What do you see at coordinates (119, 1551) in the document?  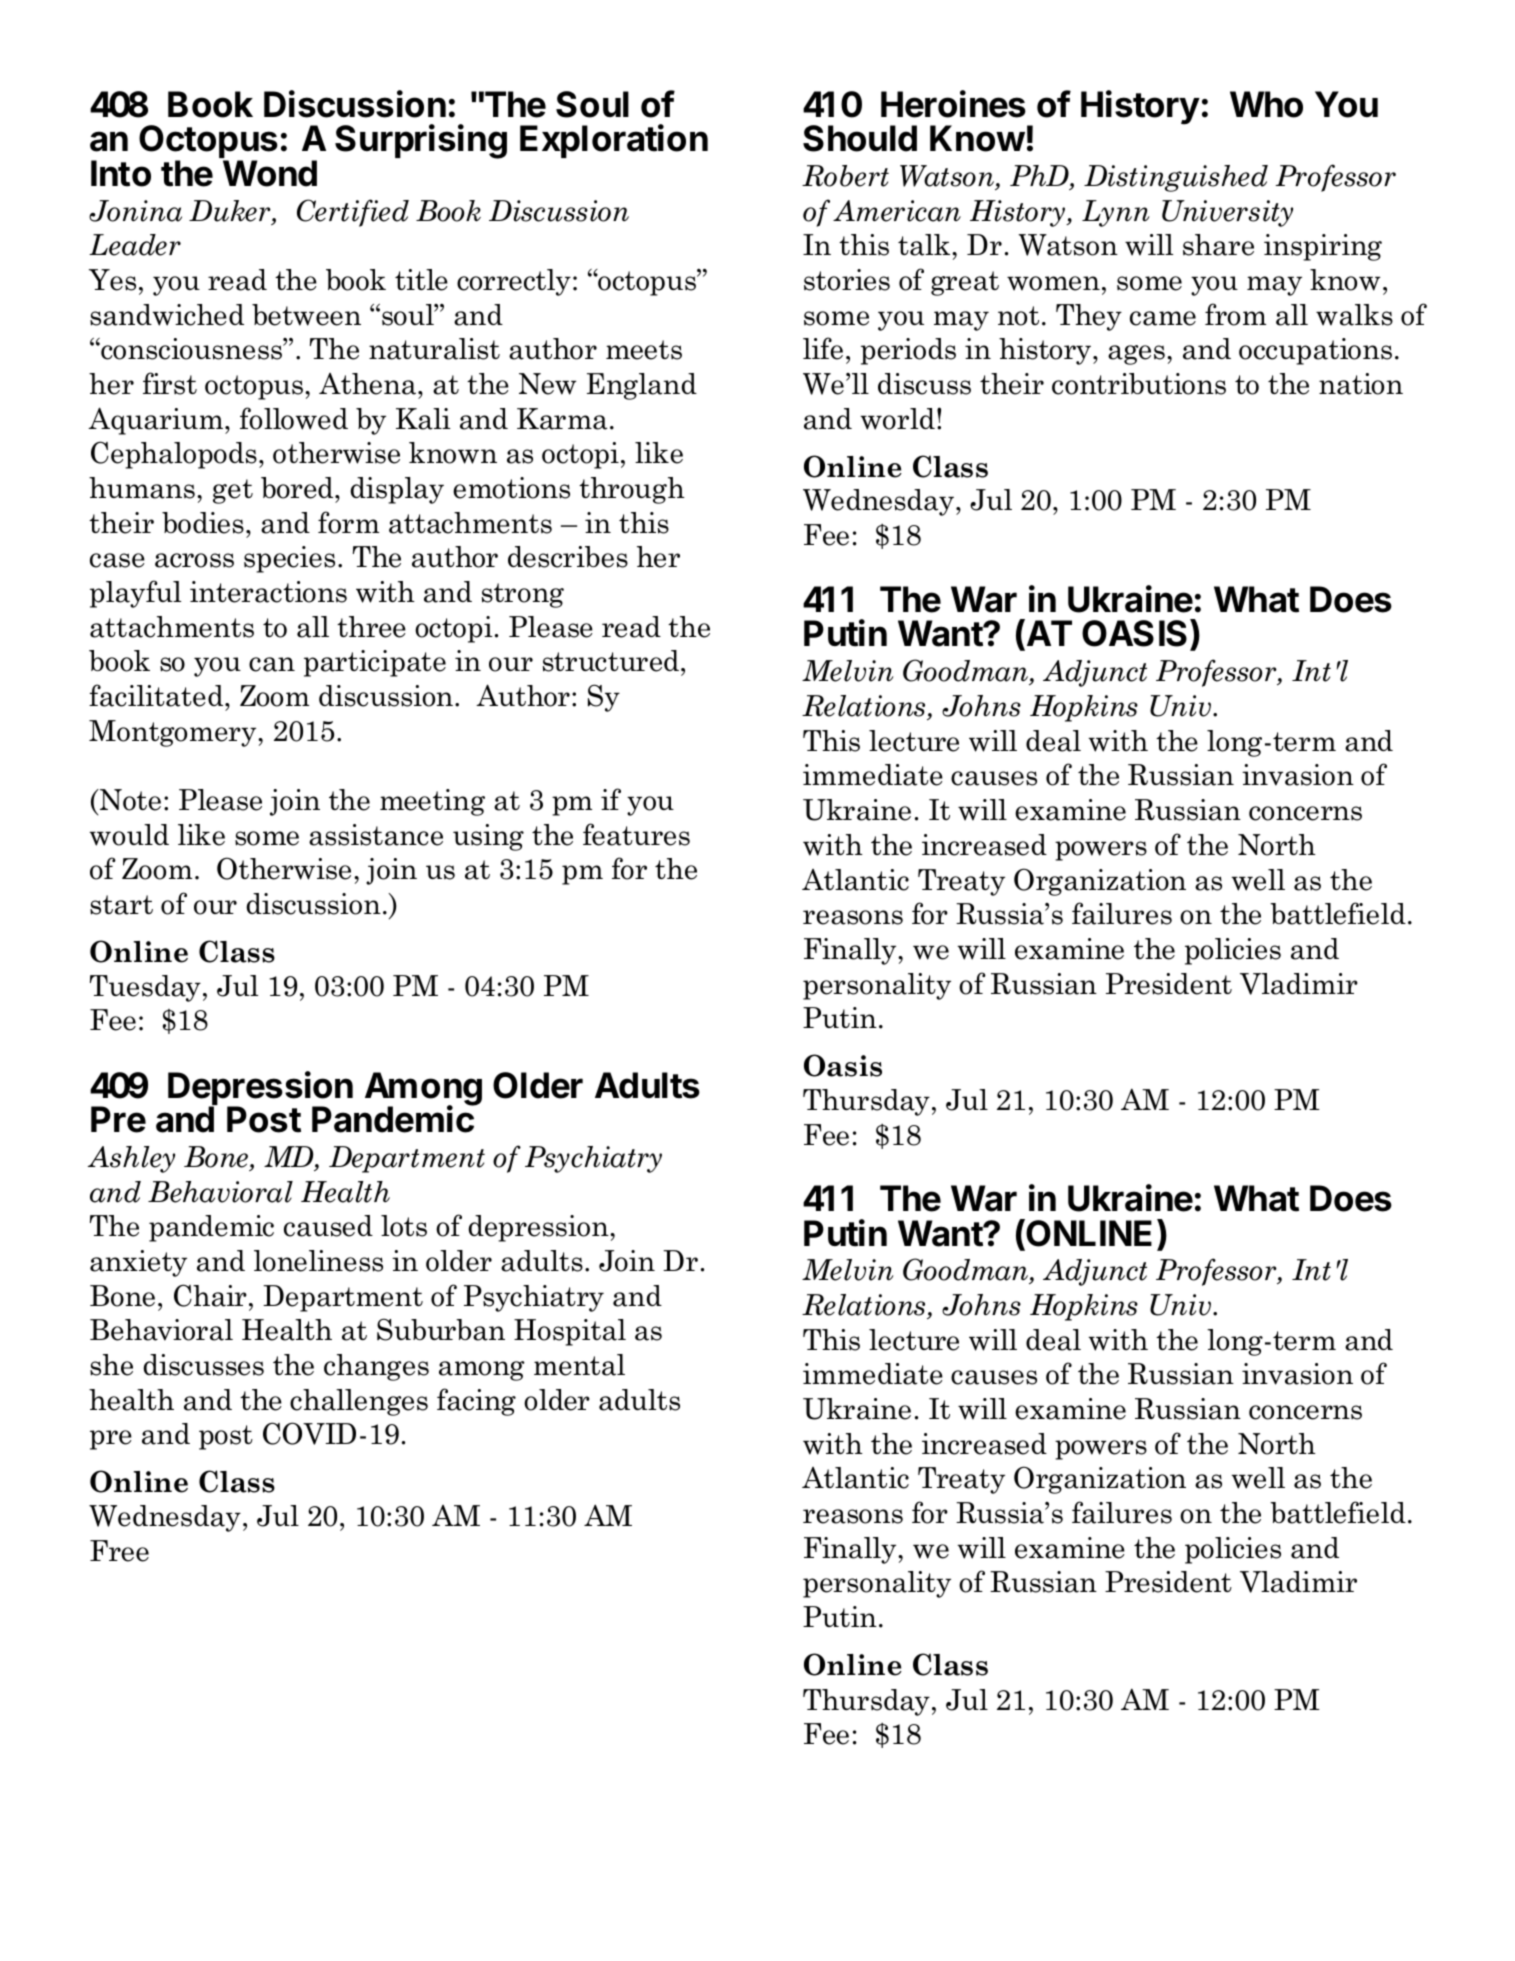 I see `Free` at bounding box center [119, 1551].
